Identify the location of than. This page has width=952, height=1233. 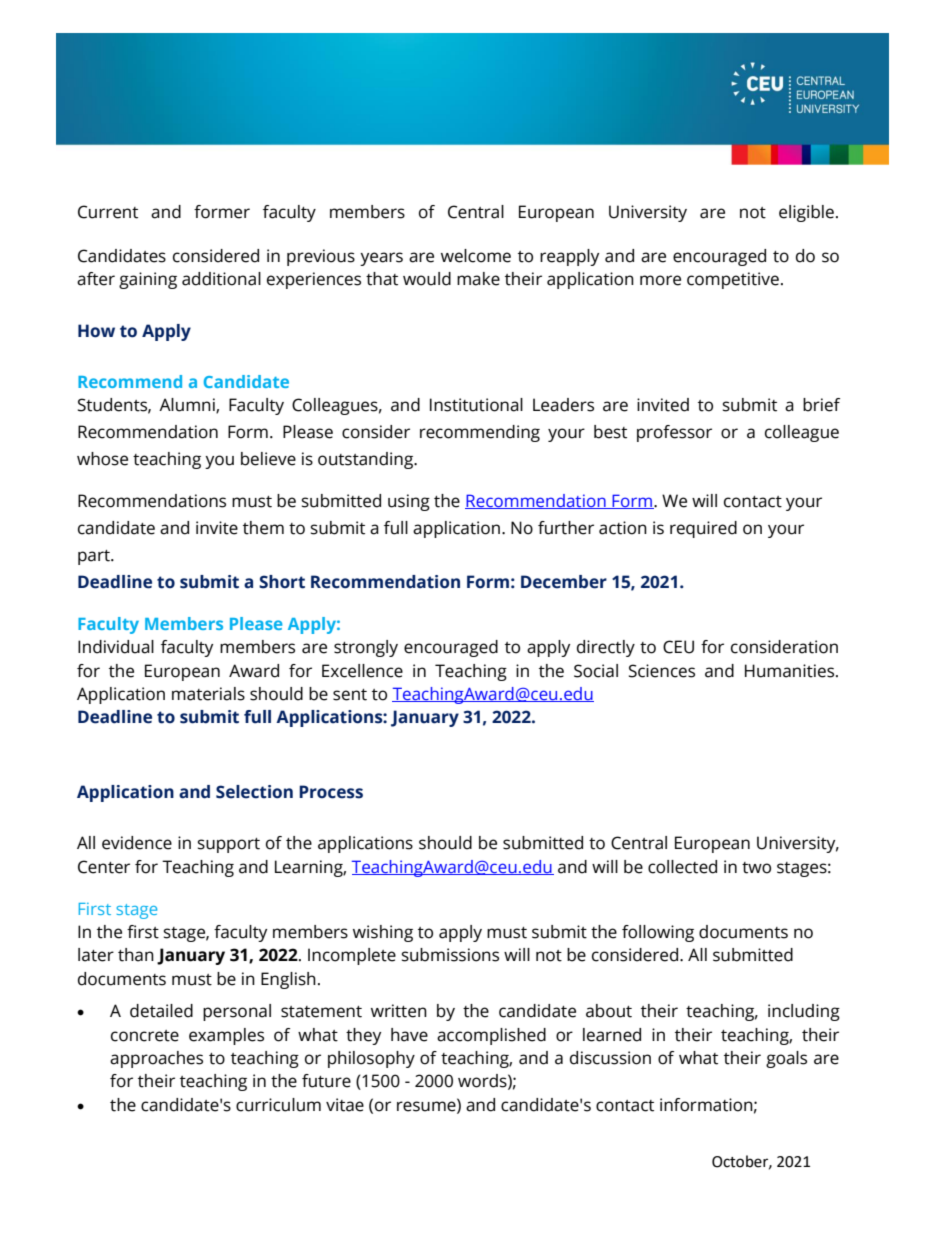
(136, 955).
